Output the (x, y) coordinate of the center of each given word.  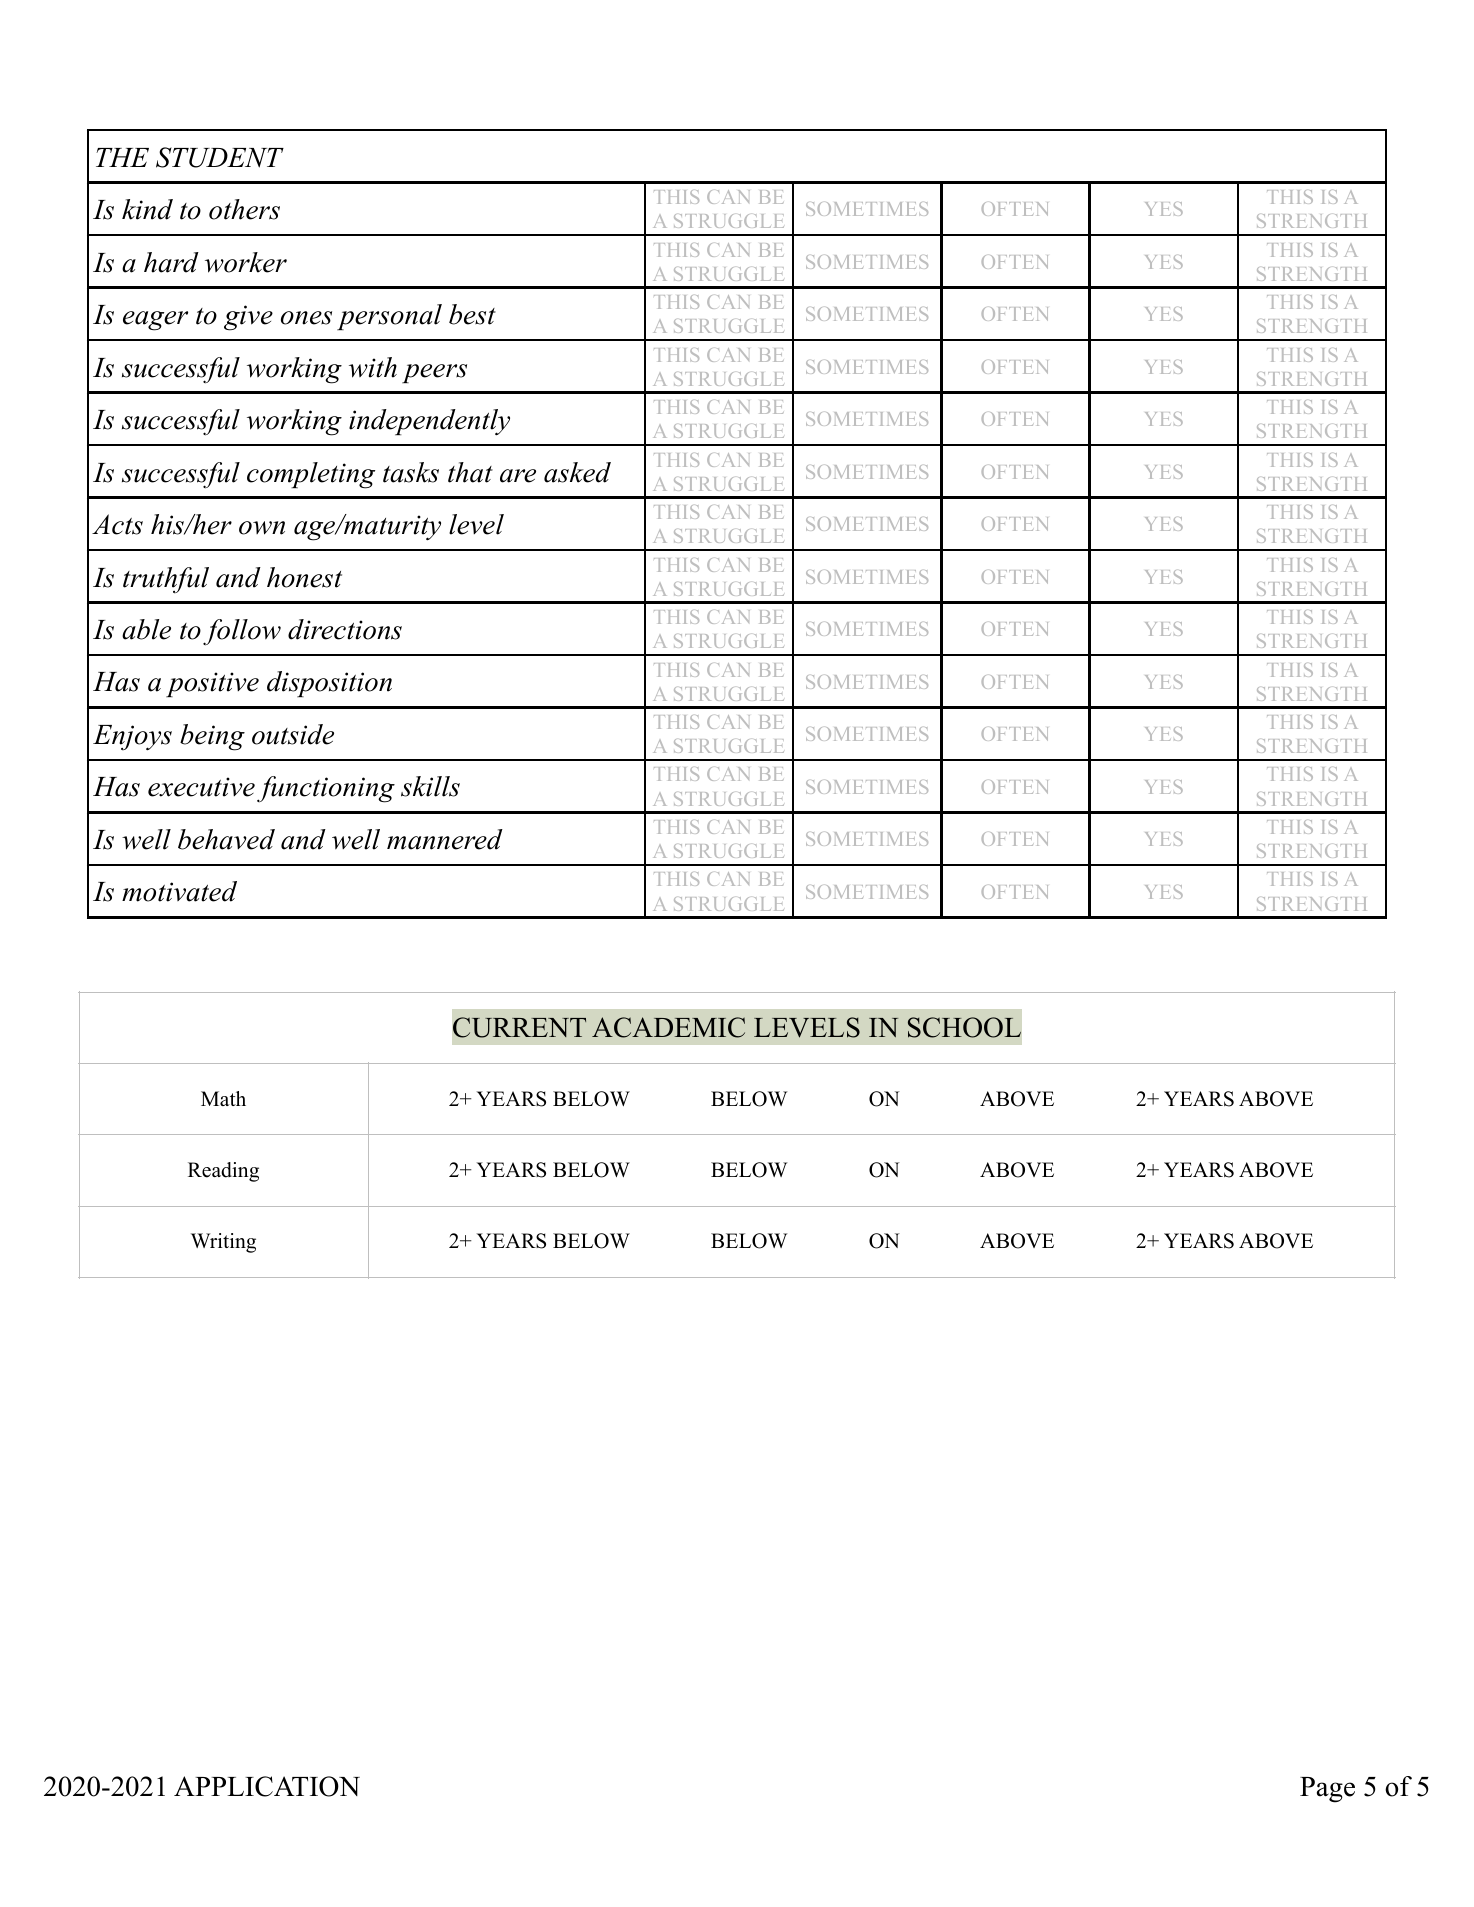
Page (1327, 1790)
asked (577, 472)
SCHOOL (964, 1027)
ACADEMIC (668, 1027)
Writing (223, 1243)
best (472, 314)
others (244, 209)
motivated (179, 891)
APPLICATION (267, 1786)
